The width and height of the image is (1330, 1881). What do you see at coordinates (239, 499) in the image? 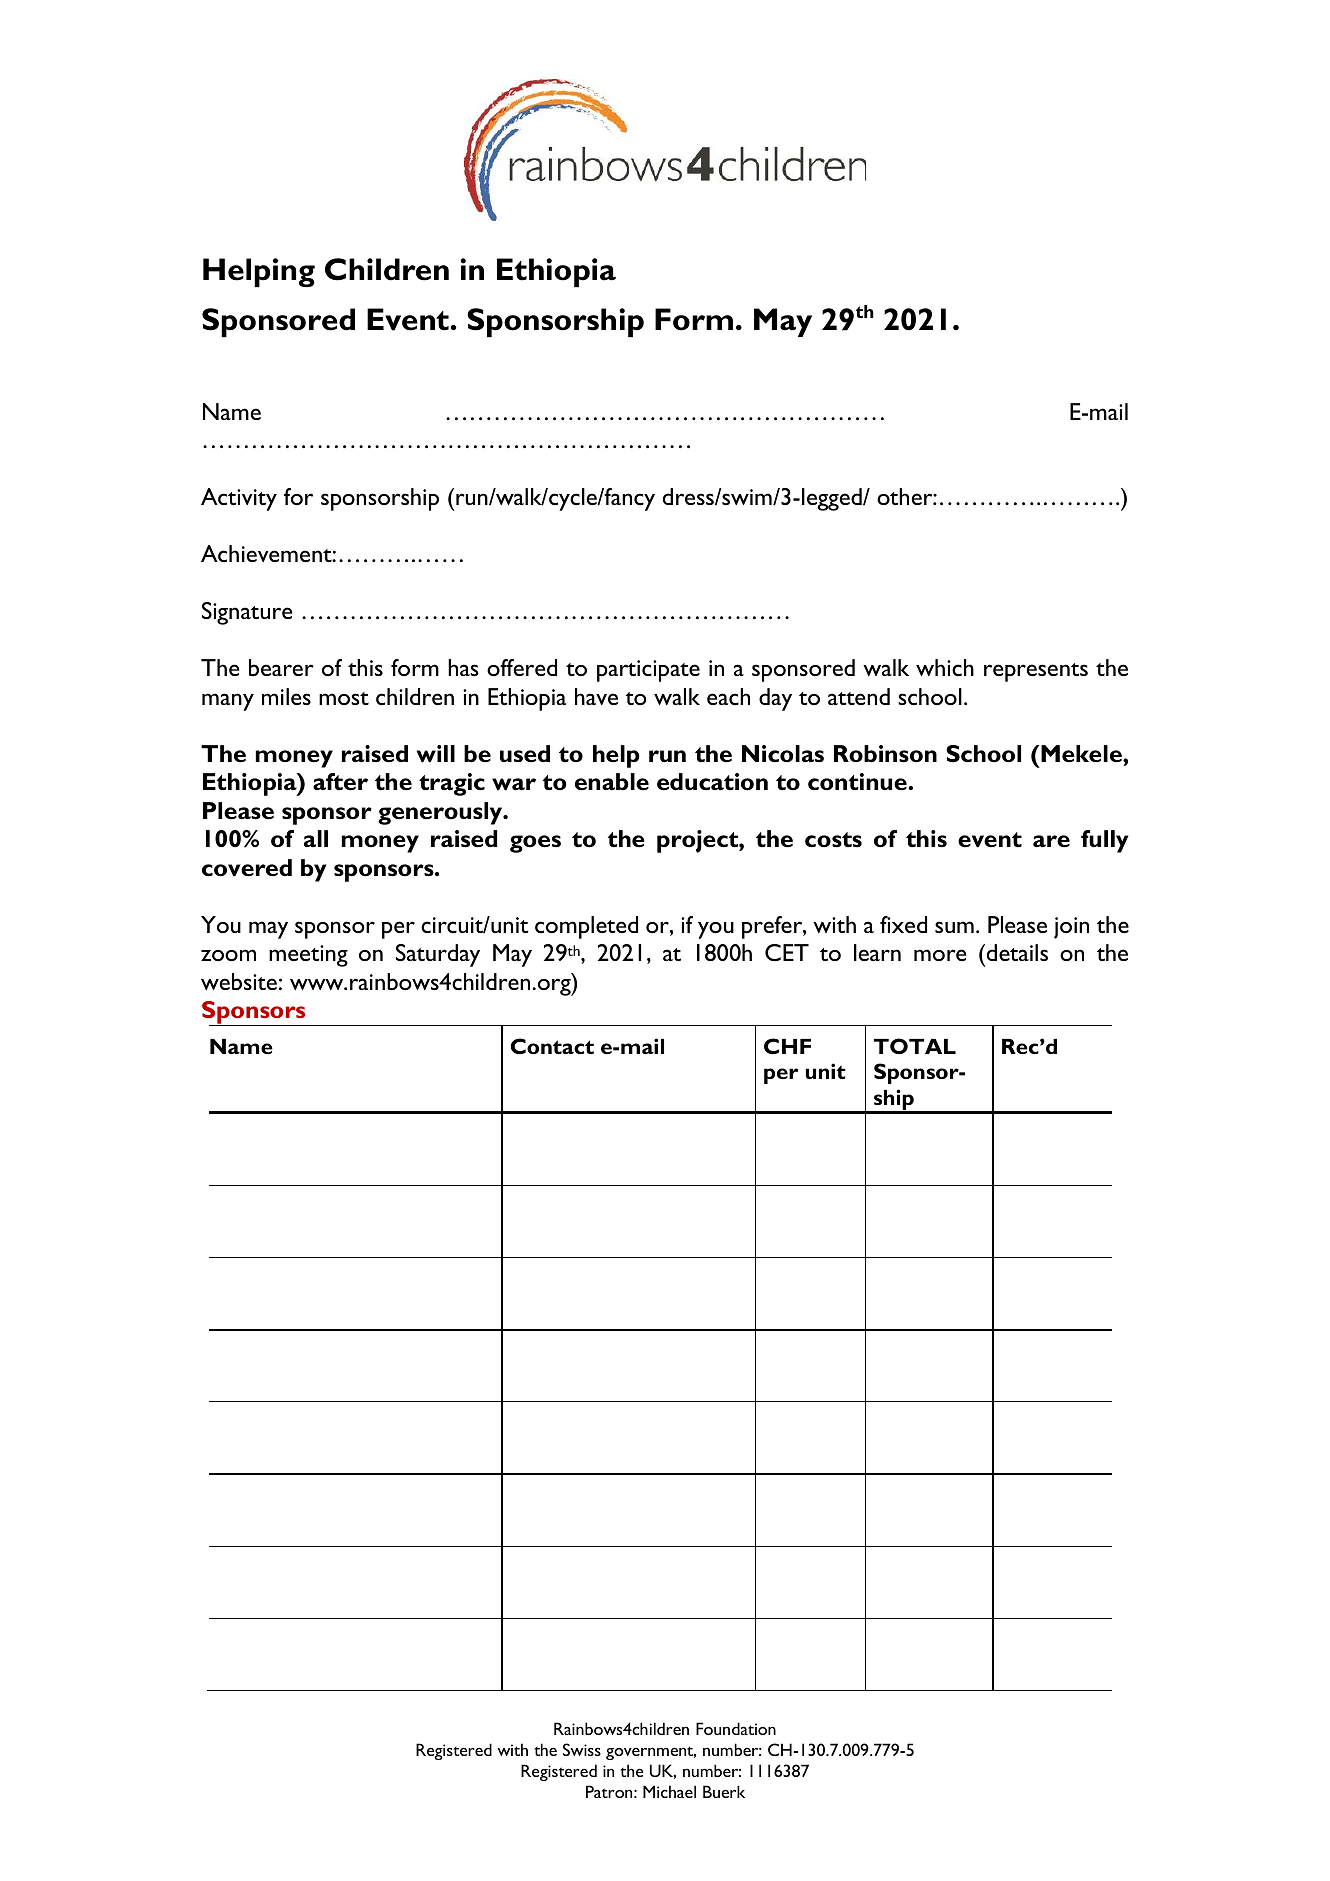
I see `Activity` at bounding box center [239, 499].
